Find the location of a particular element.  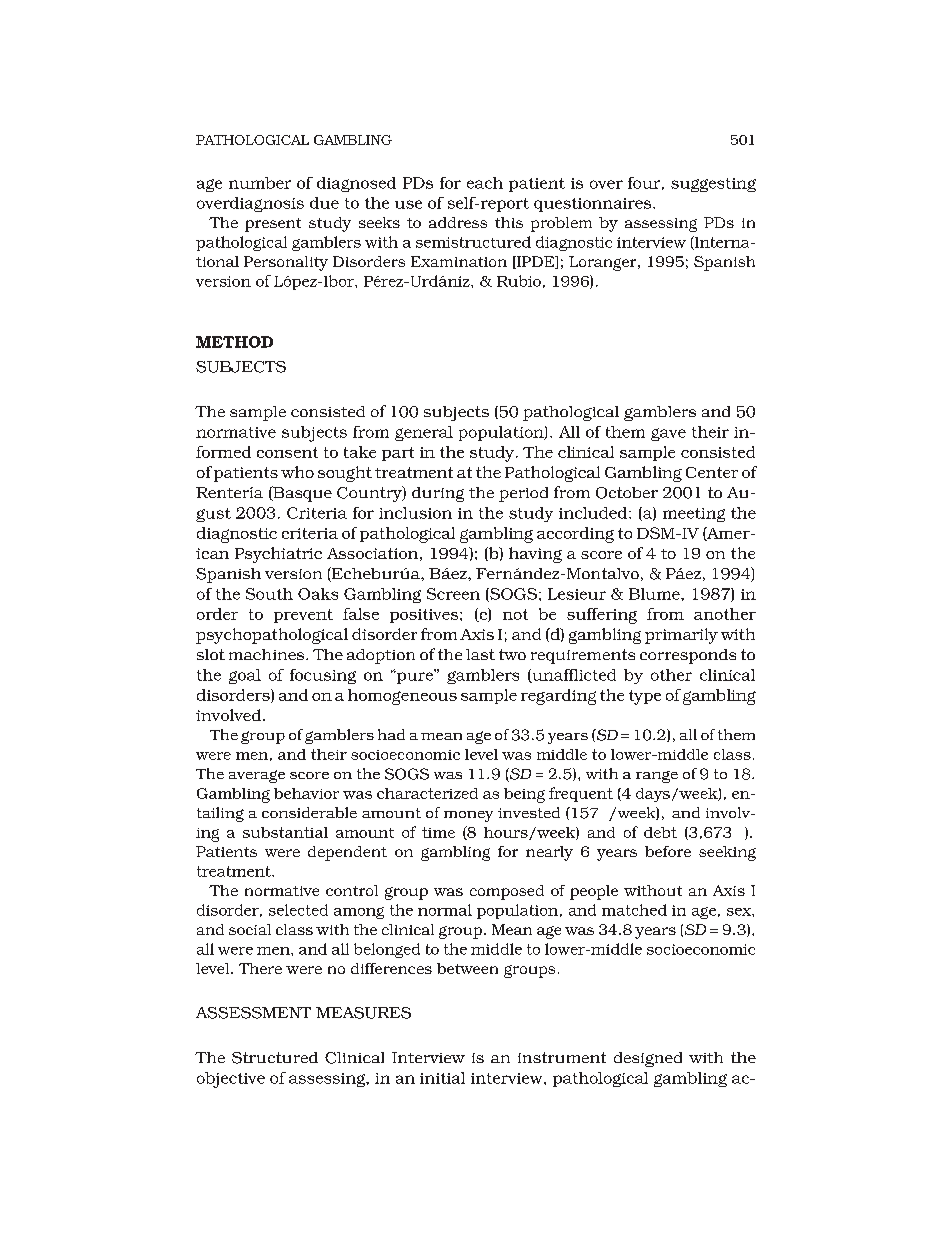

address is located at coordinates (458, 222).
